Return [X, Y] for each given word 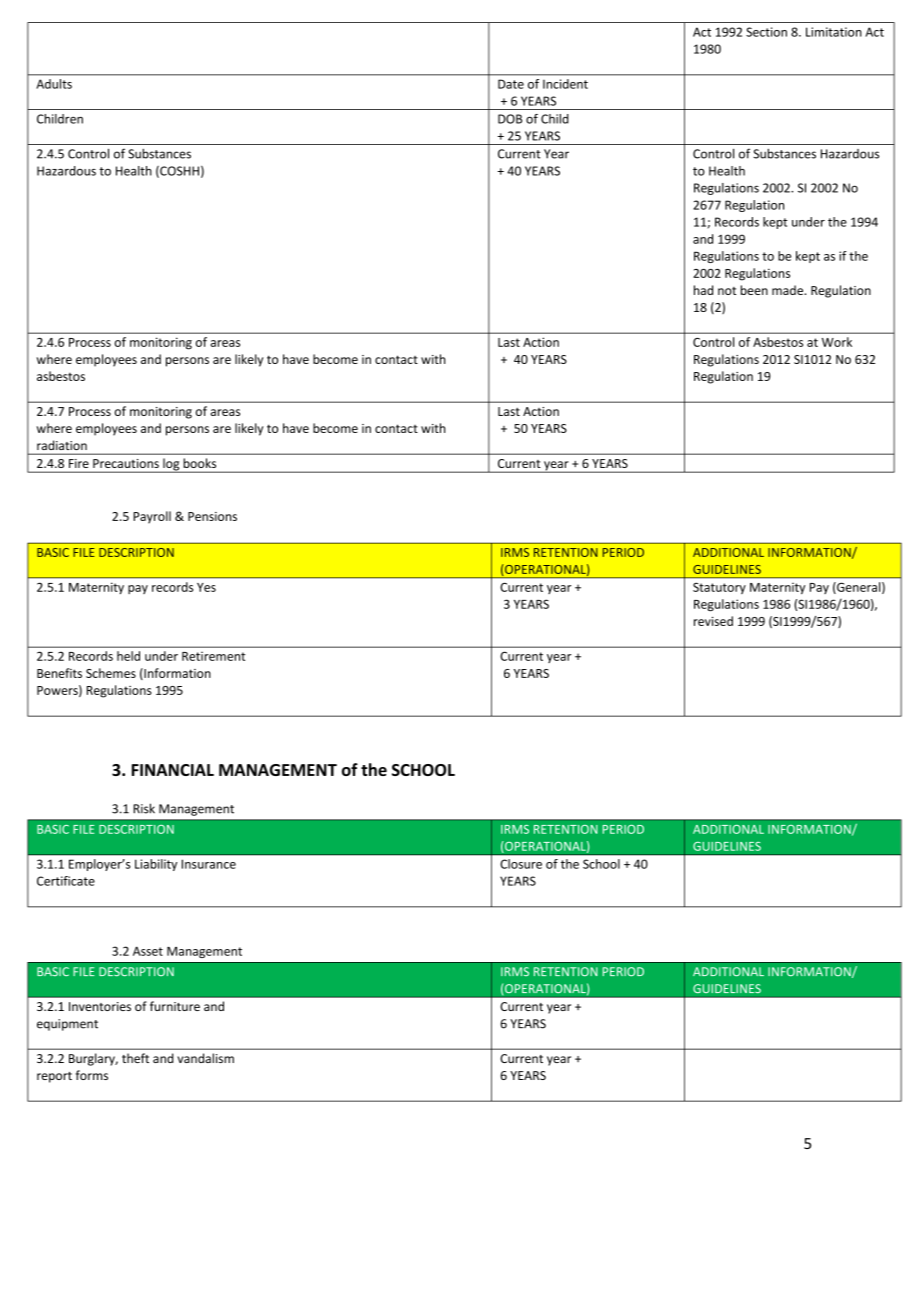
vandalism [205, 1058]
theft [135, 1058]
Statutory [719, 588]
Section [766, 32]
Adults [54, 84]
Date [511, 84]
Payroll [152, 517]
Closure [521, 864]
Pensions [212, 516]
